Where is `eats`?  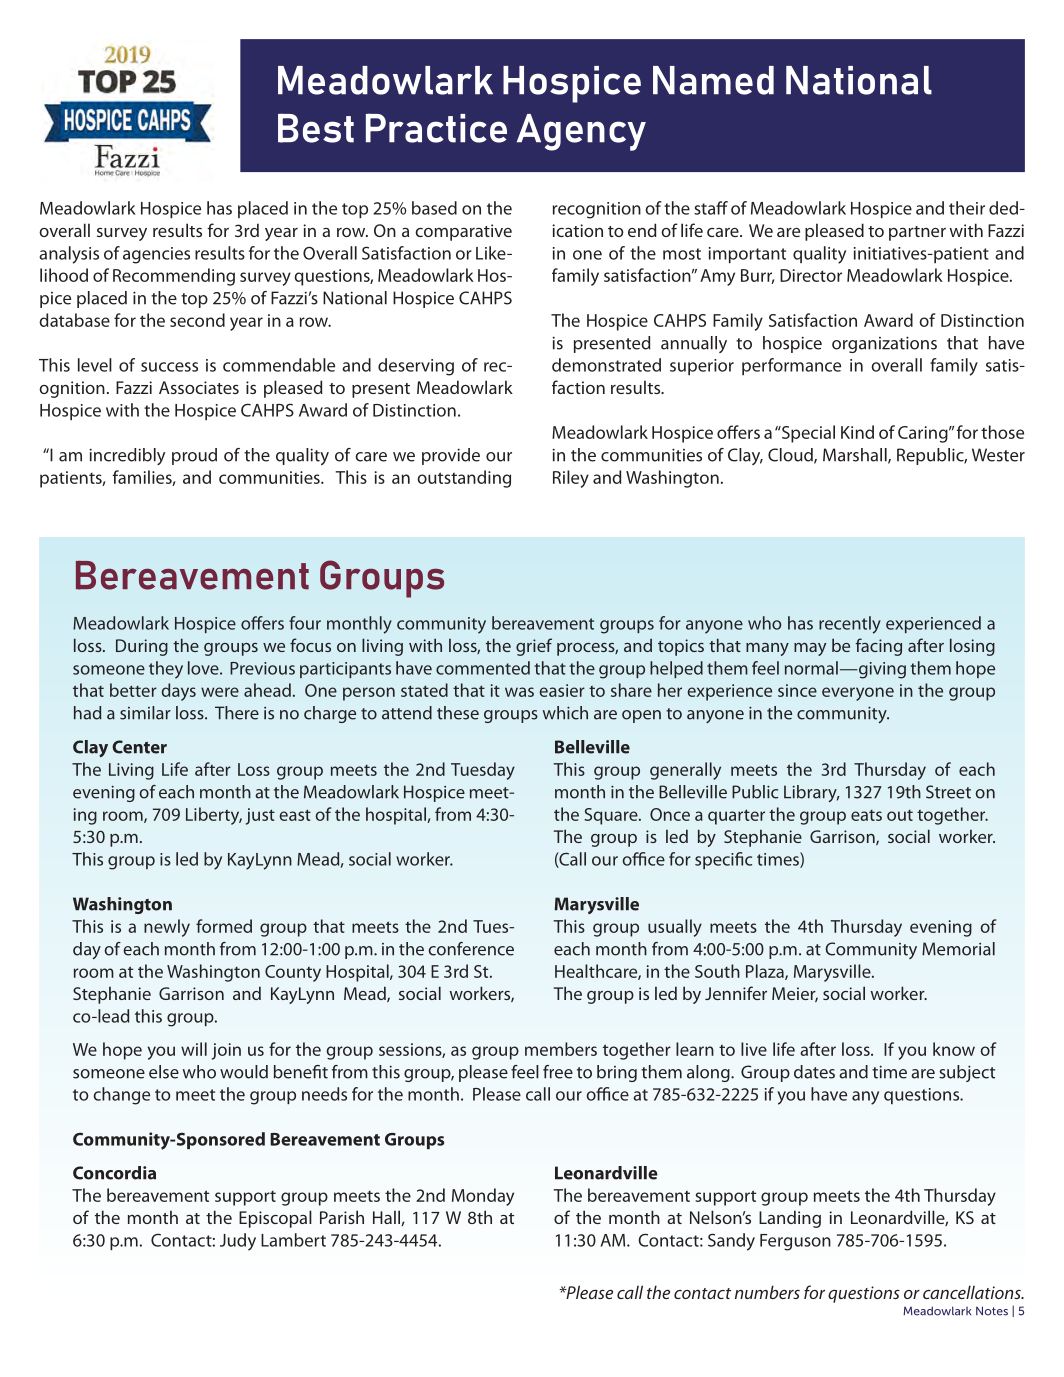
eats is located at coordinates (866, 815).
